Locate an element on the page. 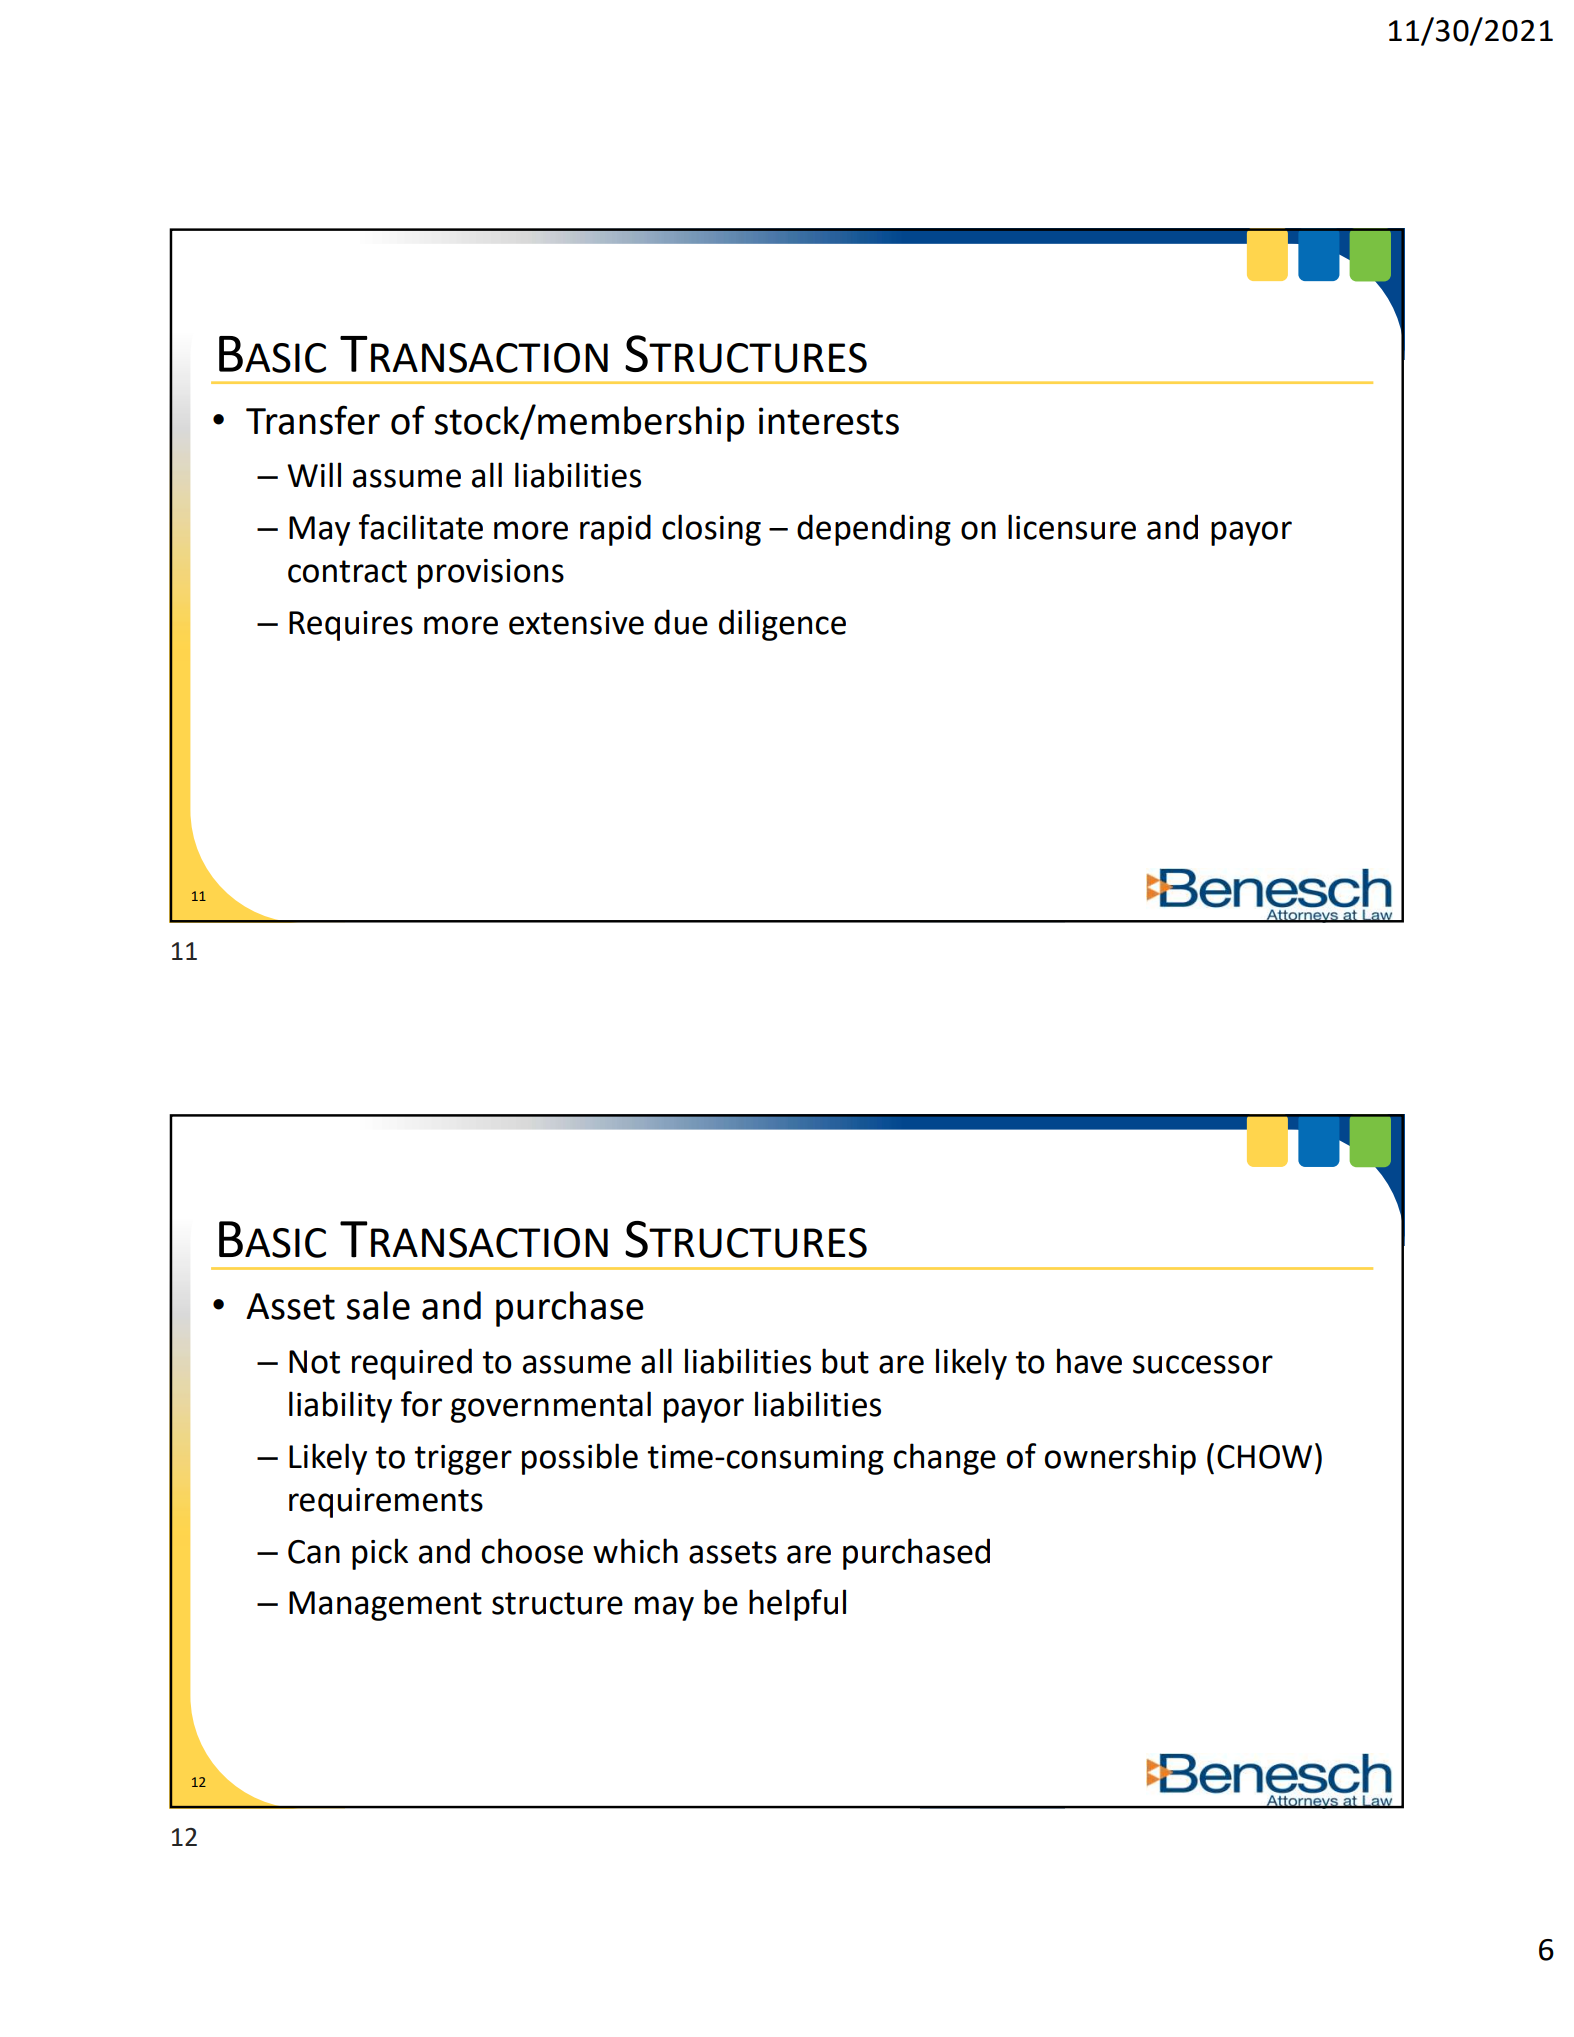 Image resolution: width=1574 pixels, height=2037 pixels. but is located at coordinates (845, 1361).
